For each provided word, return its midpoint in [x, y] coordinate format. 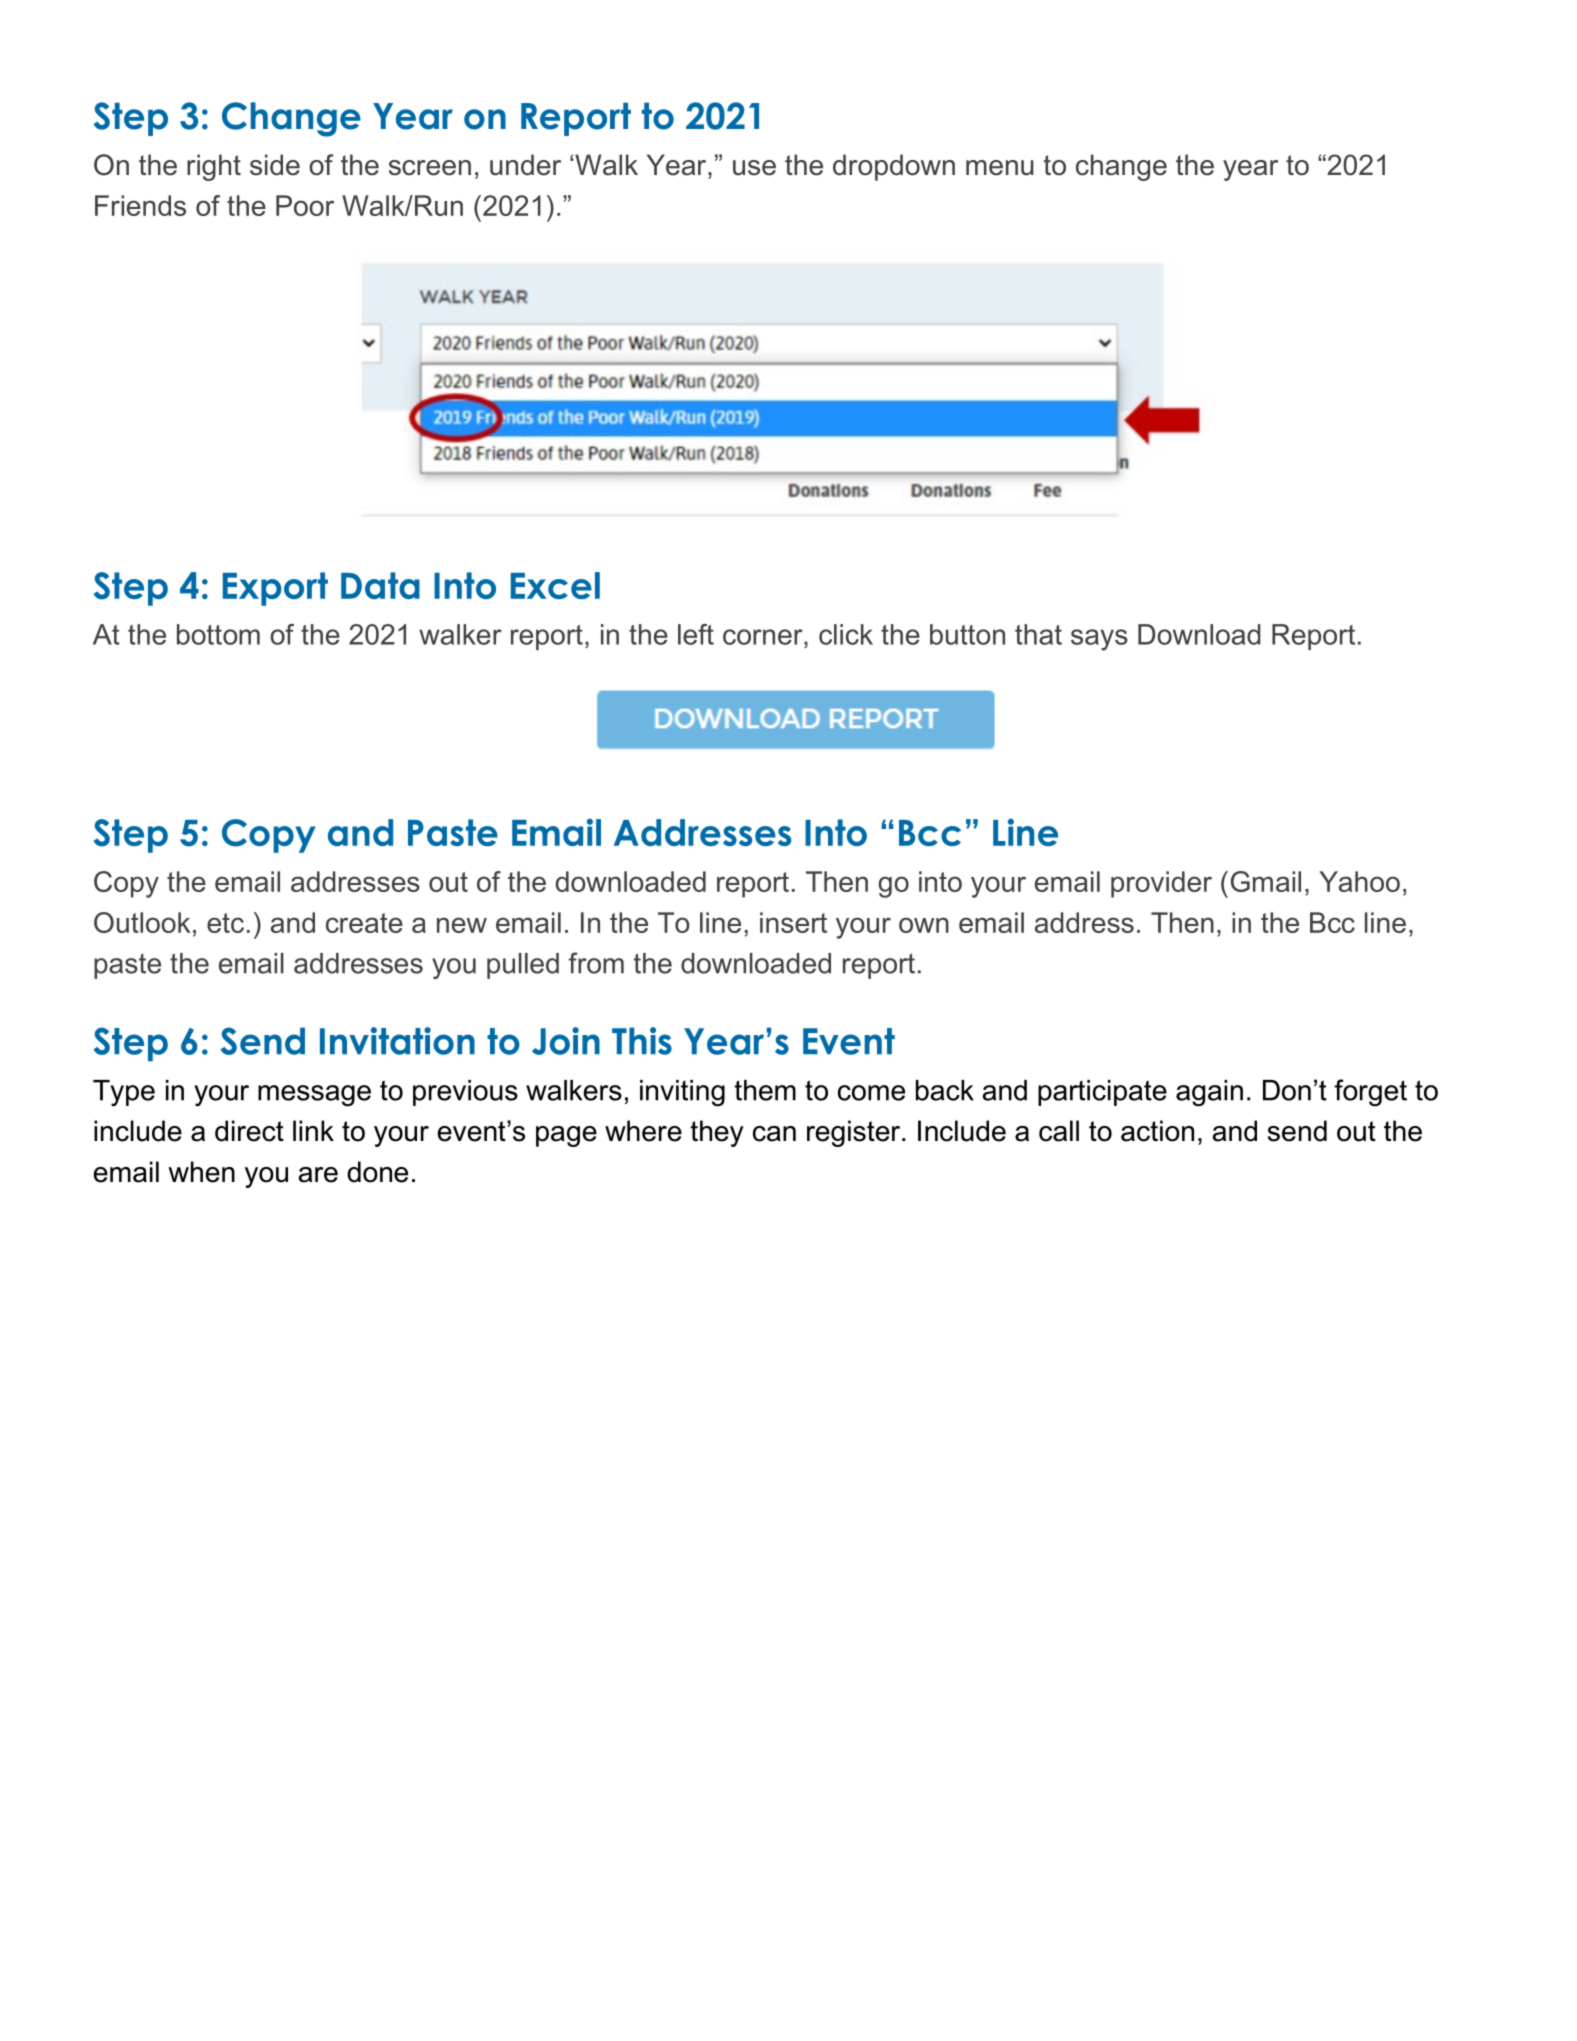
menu [1000, 168]
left [696, 634]
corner [764, 637]
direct [249, 1131]
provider [1161, 884]
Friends [140, 205]
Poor [305, 205]
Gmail [1266, 881]
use [754, 168]
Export [275, 589]
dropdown [894, 167]
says [1099, 640]
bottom [218, 634]
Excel [555, 585]
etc [225, 923]
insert [793, 922]
